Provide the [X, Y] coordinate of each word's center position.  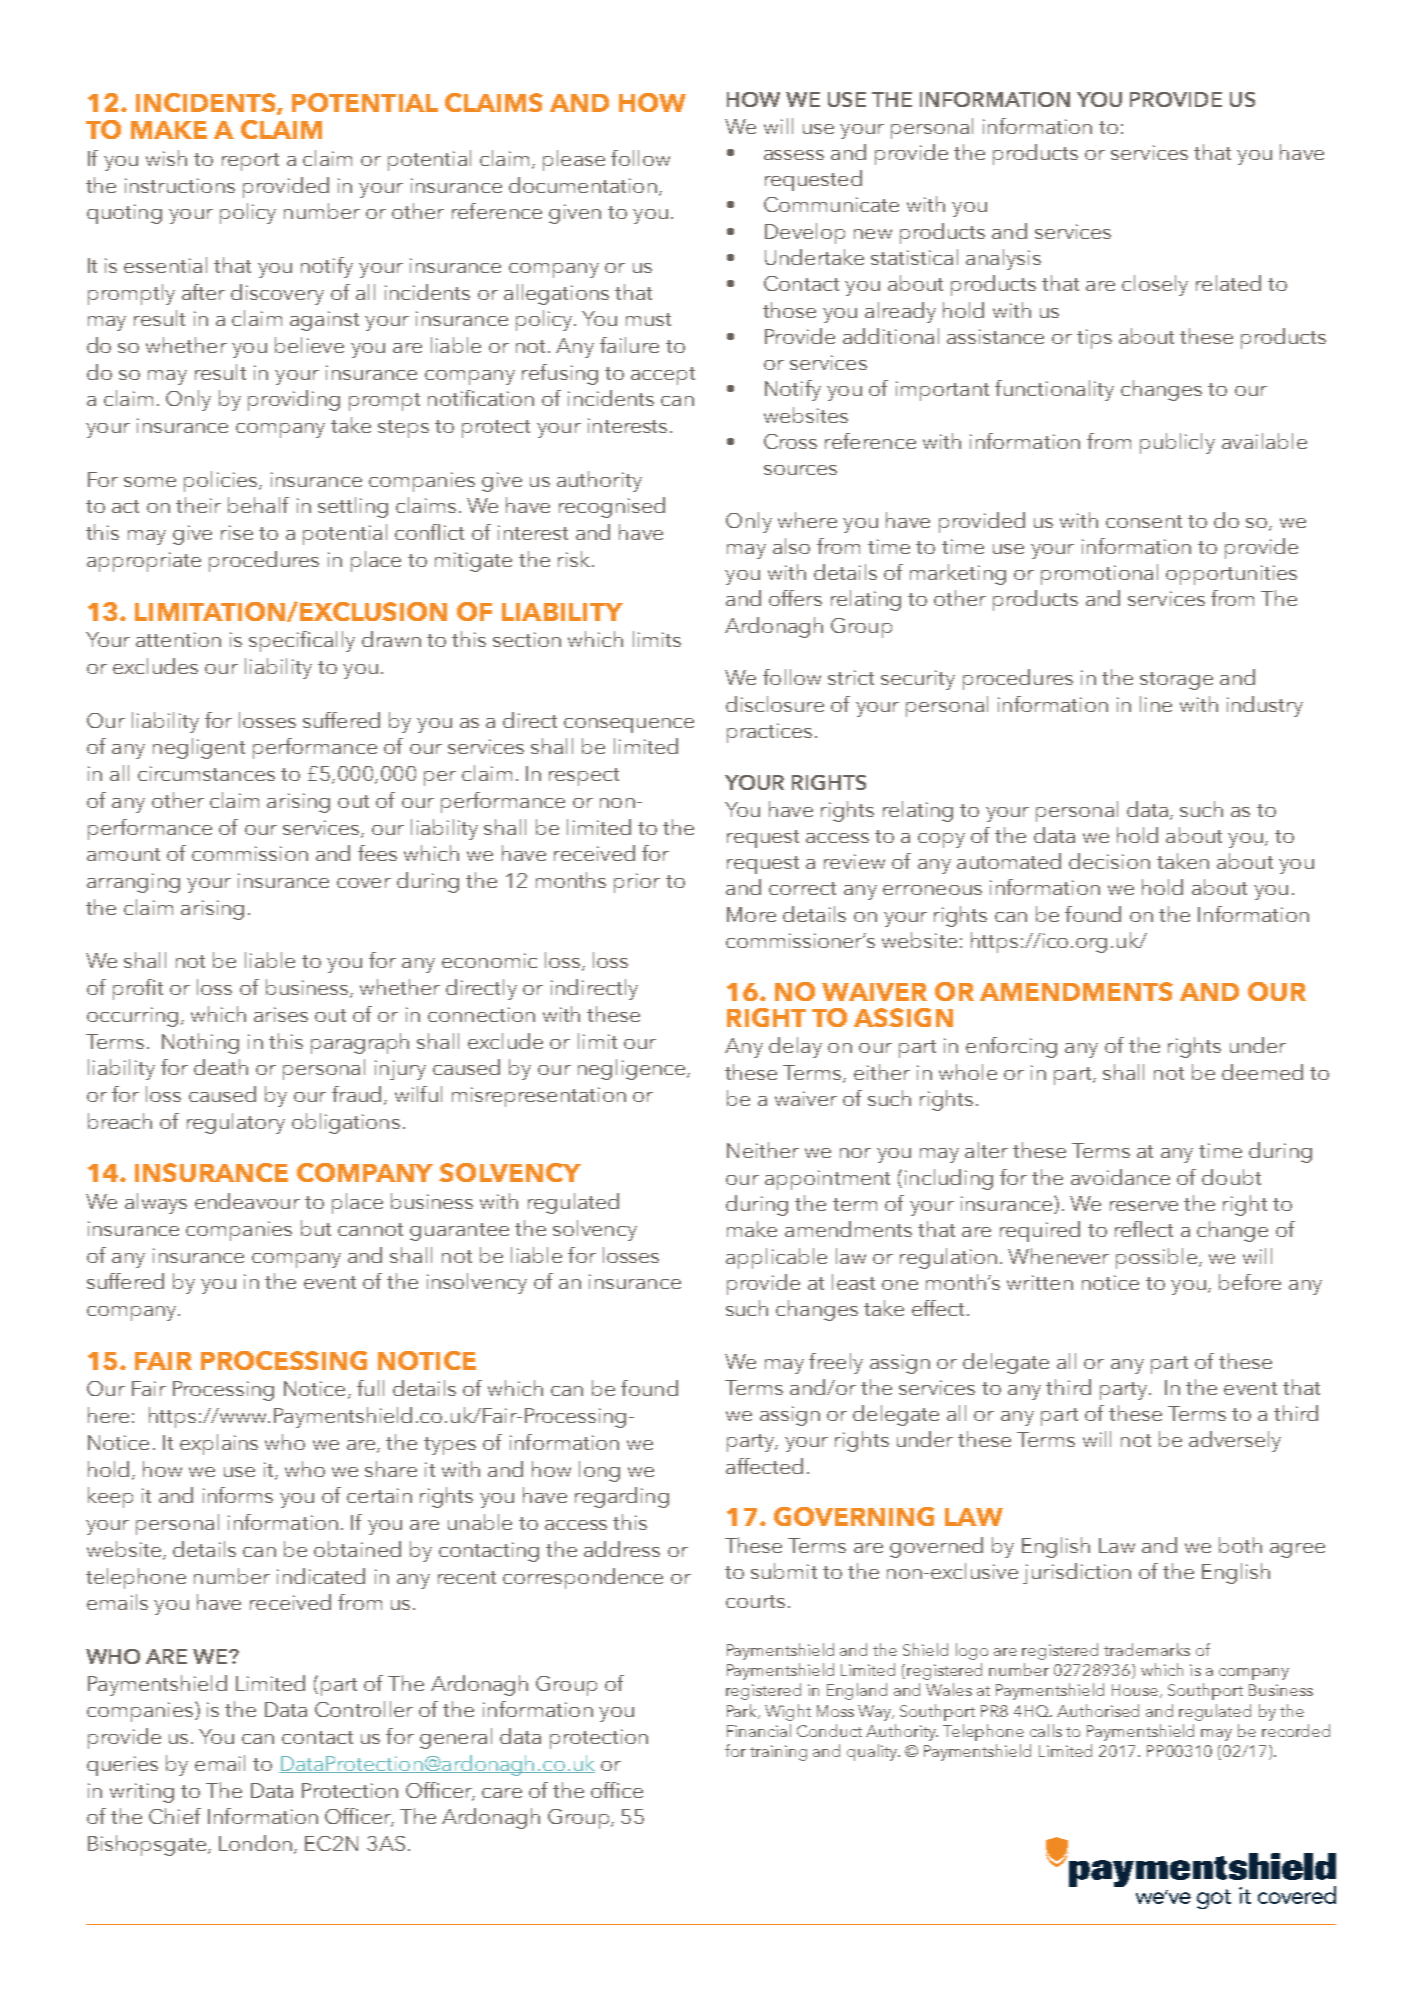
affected [764, 1466]
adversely [1235, 1441]
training [778, 1753]
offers [795, 598]
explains [219, 1444]
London [255, 1843]
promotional [1099, 574]
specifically [302, 641]
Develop [805, 233]
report [250, 162]
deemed [1262, 1072]
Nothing [200, 1043]
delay [795, 1047]
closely [1155, 285]
